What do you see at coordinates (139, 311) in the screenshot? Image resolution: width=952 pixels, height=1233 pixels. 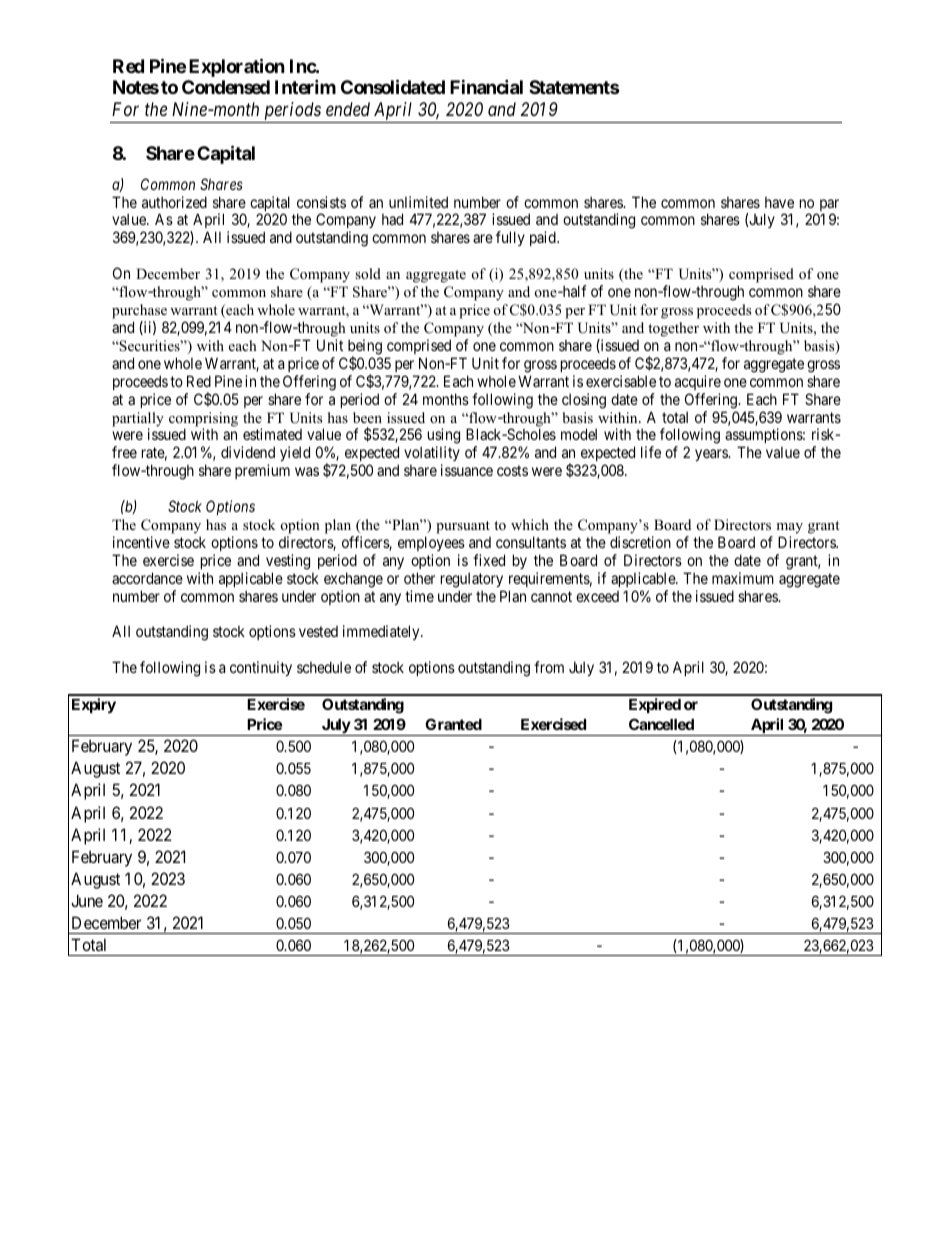 I see `purchase` at bounding box center [139, 311].
